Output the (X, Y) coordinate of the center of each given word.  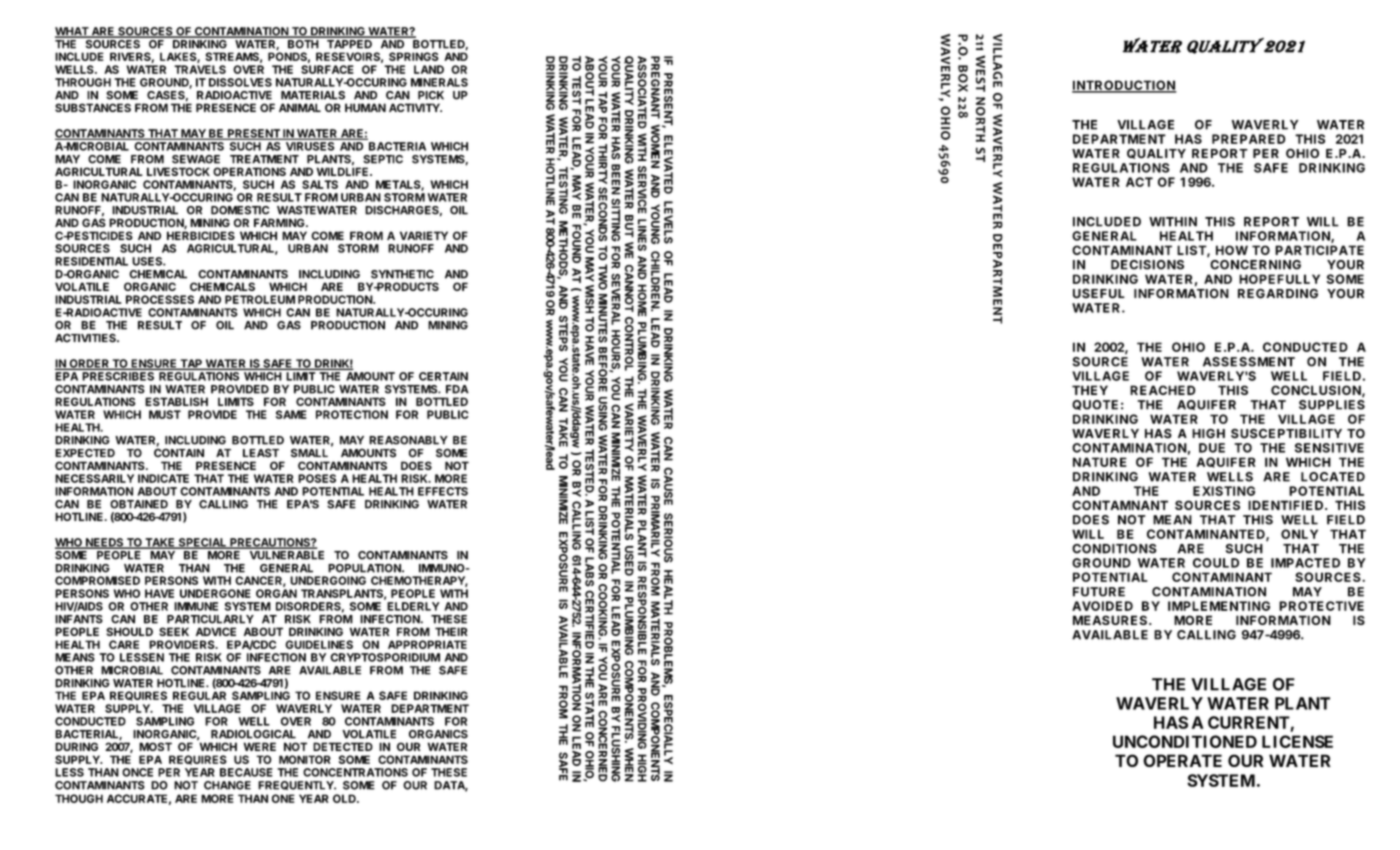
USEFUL (1099, 294)
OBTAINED (139, 504)
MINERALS (439, 82)
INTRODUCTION (1124, 86)
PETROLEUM (260, 299)
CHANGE (227, 785)
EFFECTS (443, 491)
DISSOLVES (240, 82)
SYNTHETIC (402, 274)
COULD (1216, 563)
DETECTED (343, 746)
